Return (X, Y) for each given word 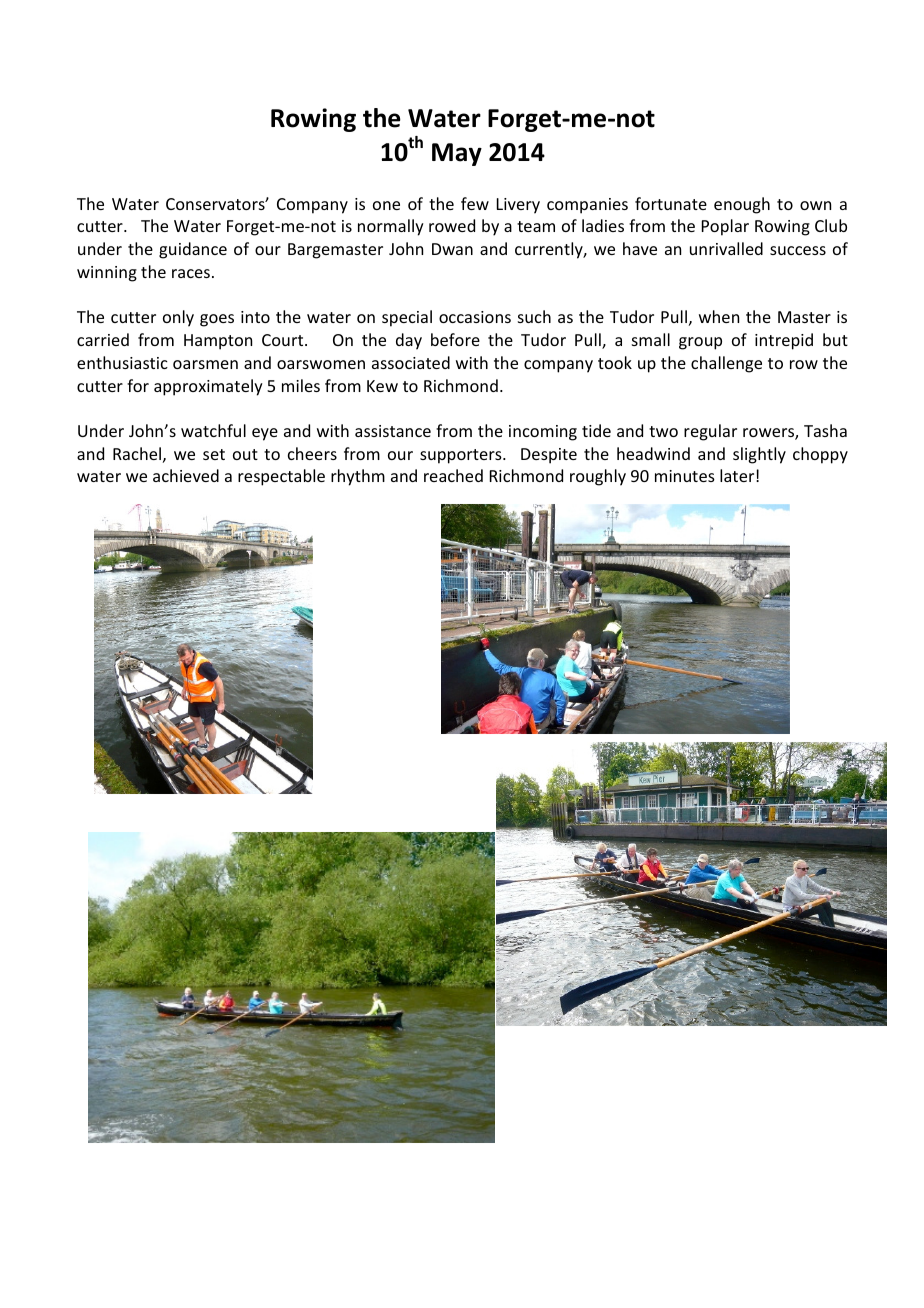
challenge (726, 364)
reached (453, 475)
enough (742, 205)
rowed (452, 225)
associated (411, 362)
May (457, 154)
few (475, 203)
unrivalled (726, 248)
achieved (186, 475)
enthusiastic (122, 362)
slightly (759, 455)
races (191, 273)
